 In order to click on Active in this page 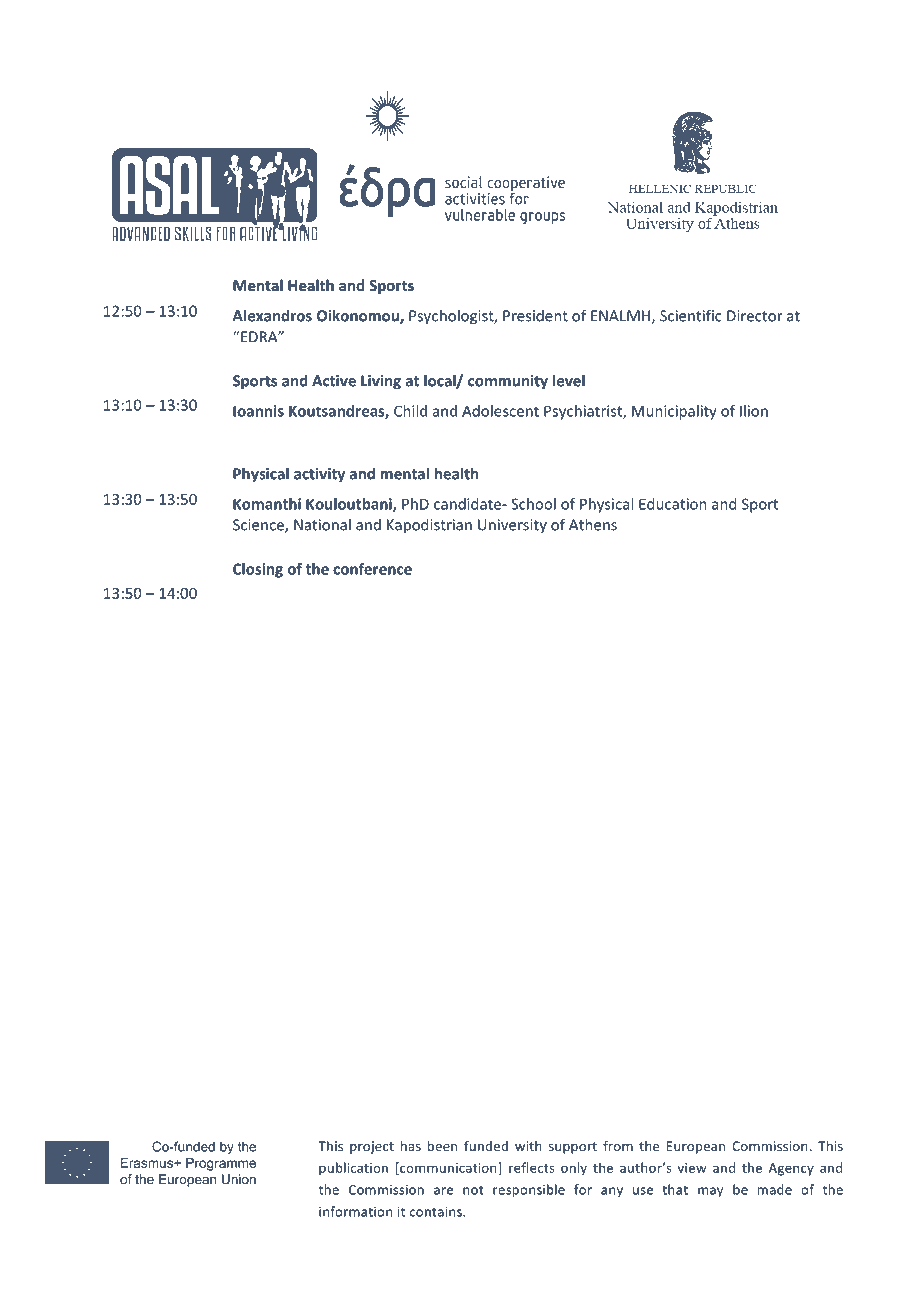, I will do `click(334, 381)`.
